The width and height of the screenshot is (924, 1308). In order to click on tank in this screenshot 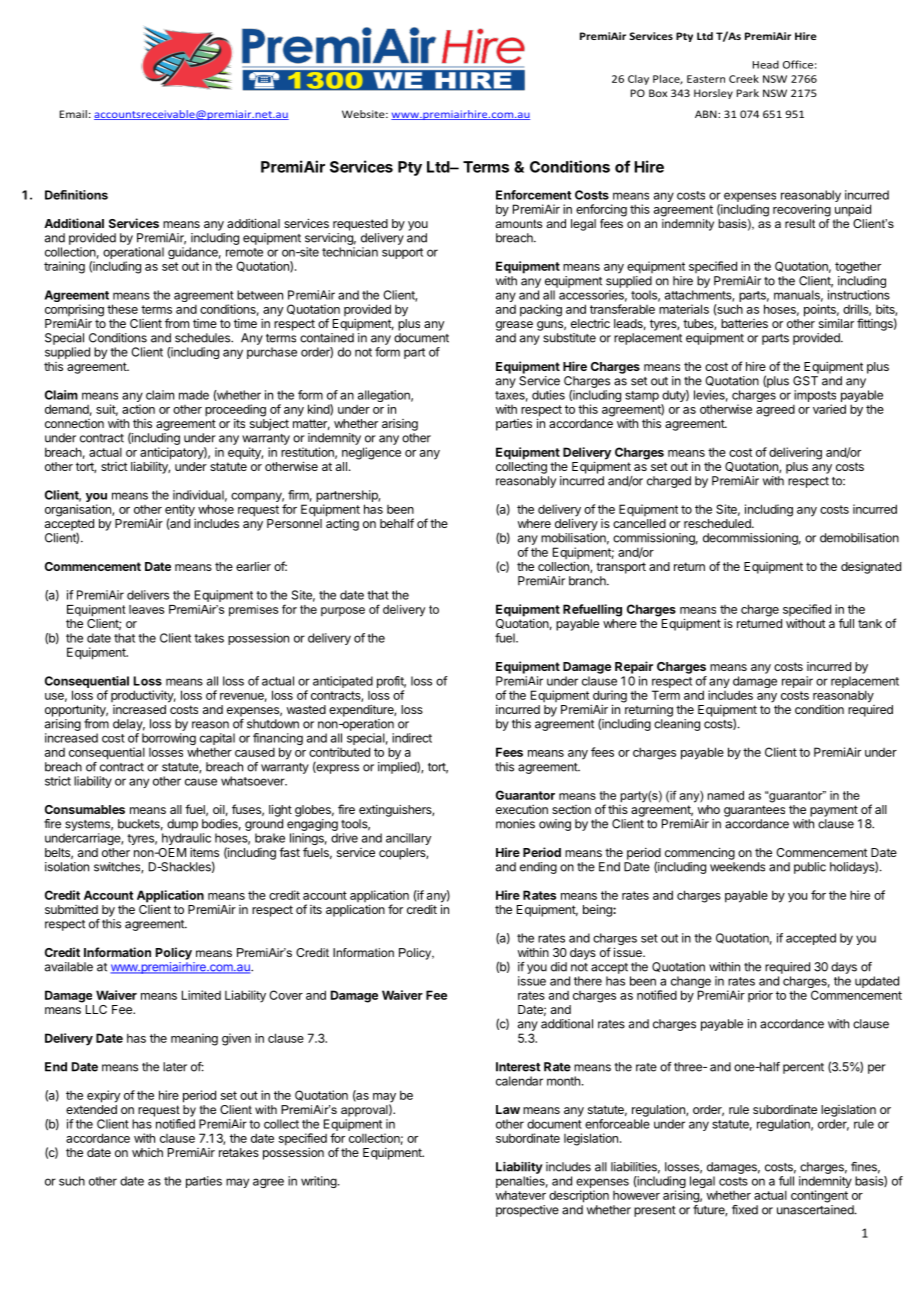, I will do `click(870, 623)`.
